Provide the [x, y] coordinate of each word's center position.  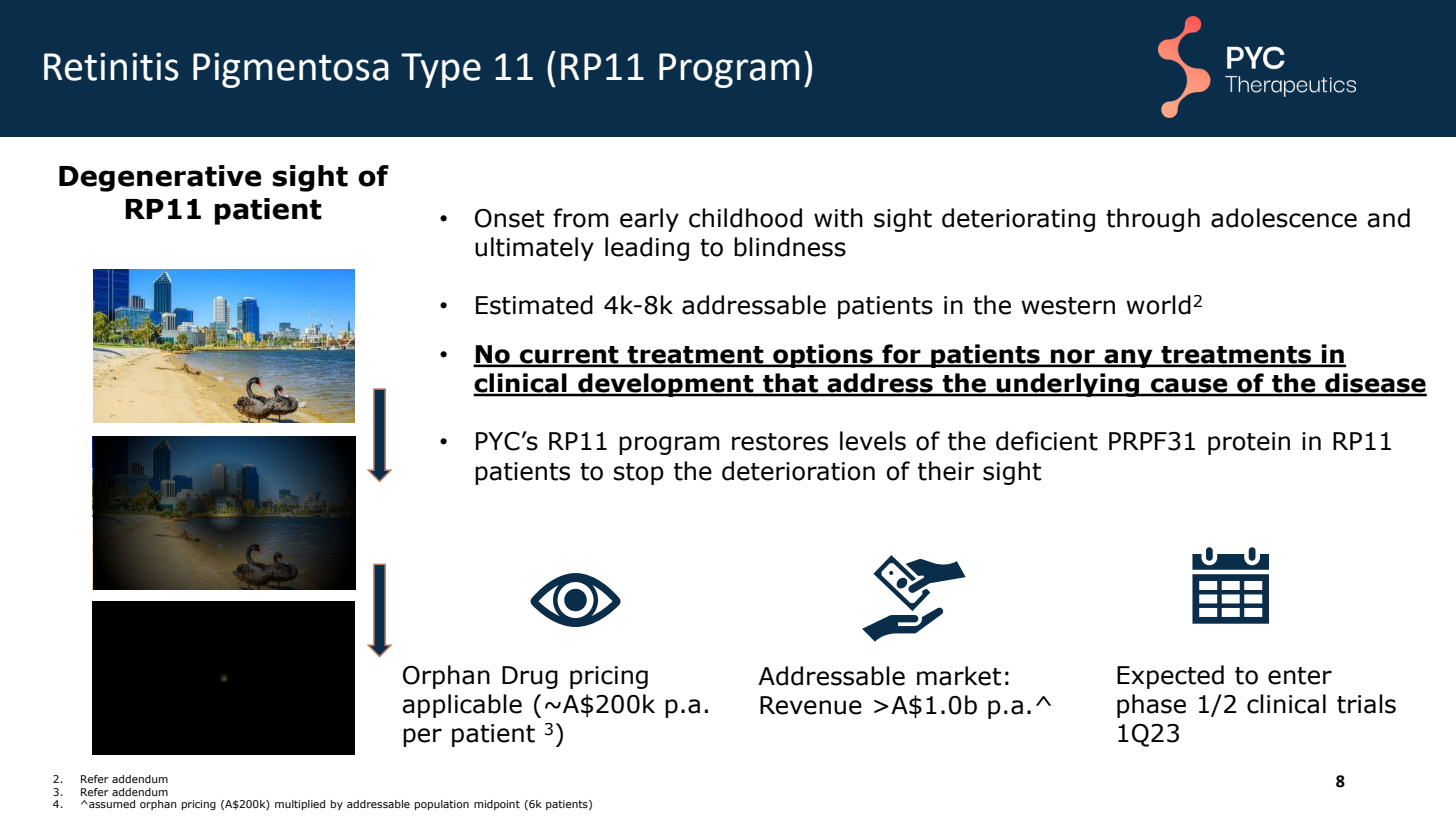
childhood [745, 218]
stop [639, 474]
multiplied [300, 805]
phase [1151, 706]
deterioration [798, 471]
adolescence [1284, 218]
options [823, 356]
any [1128, 358]
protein [1249, 443]
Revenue [811, 705]
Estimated [534, 305]
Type [441, 70]
